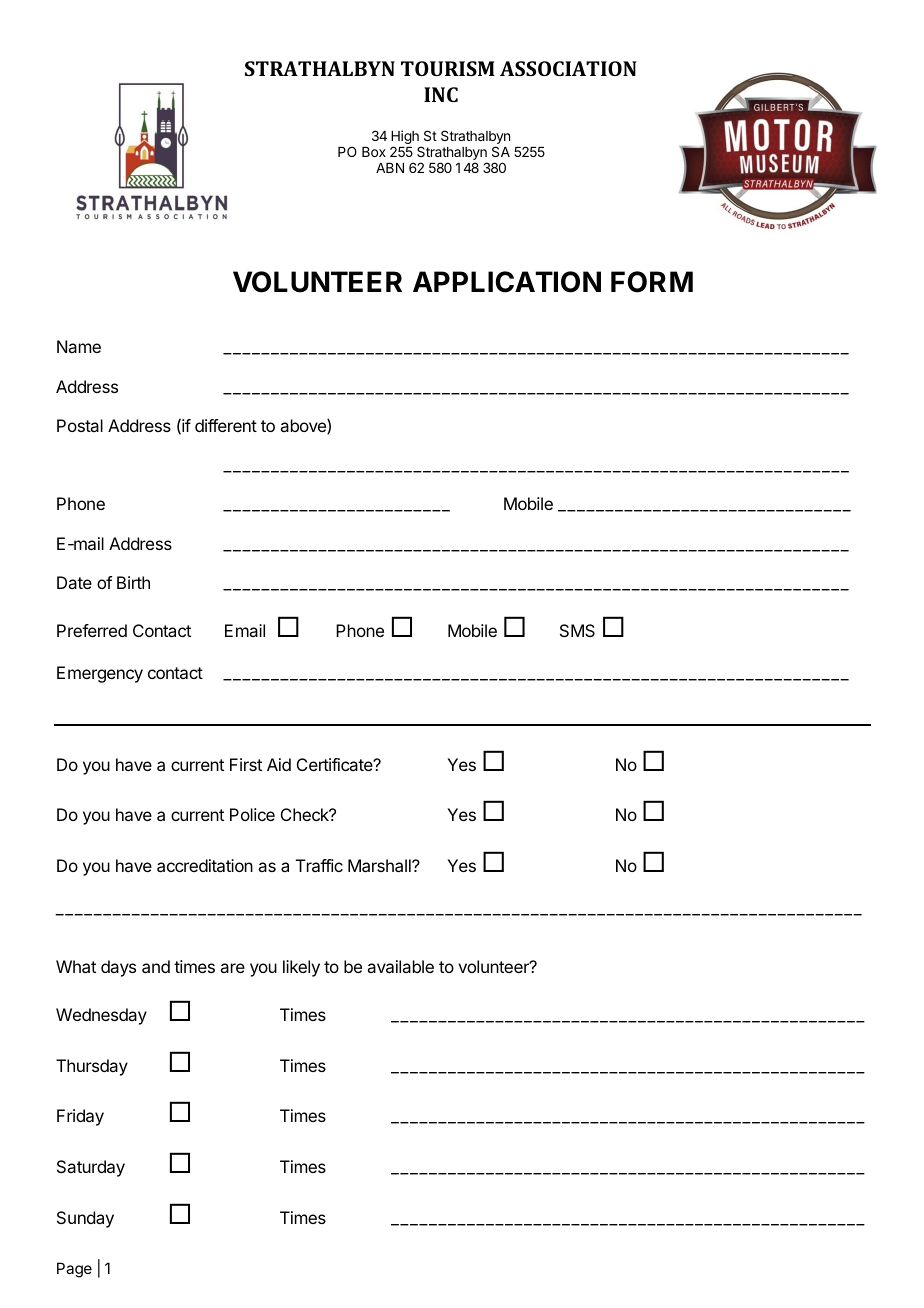 The image size is (924, 1308). What do you see at coordinates (568, 68) in the image?
I see `ASSOCIATION` at bounding box center [568, 68].
